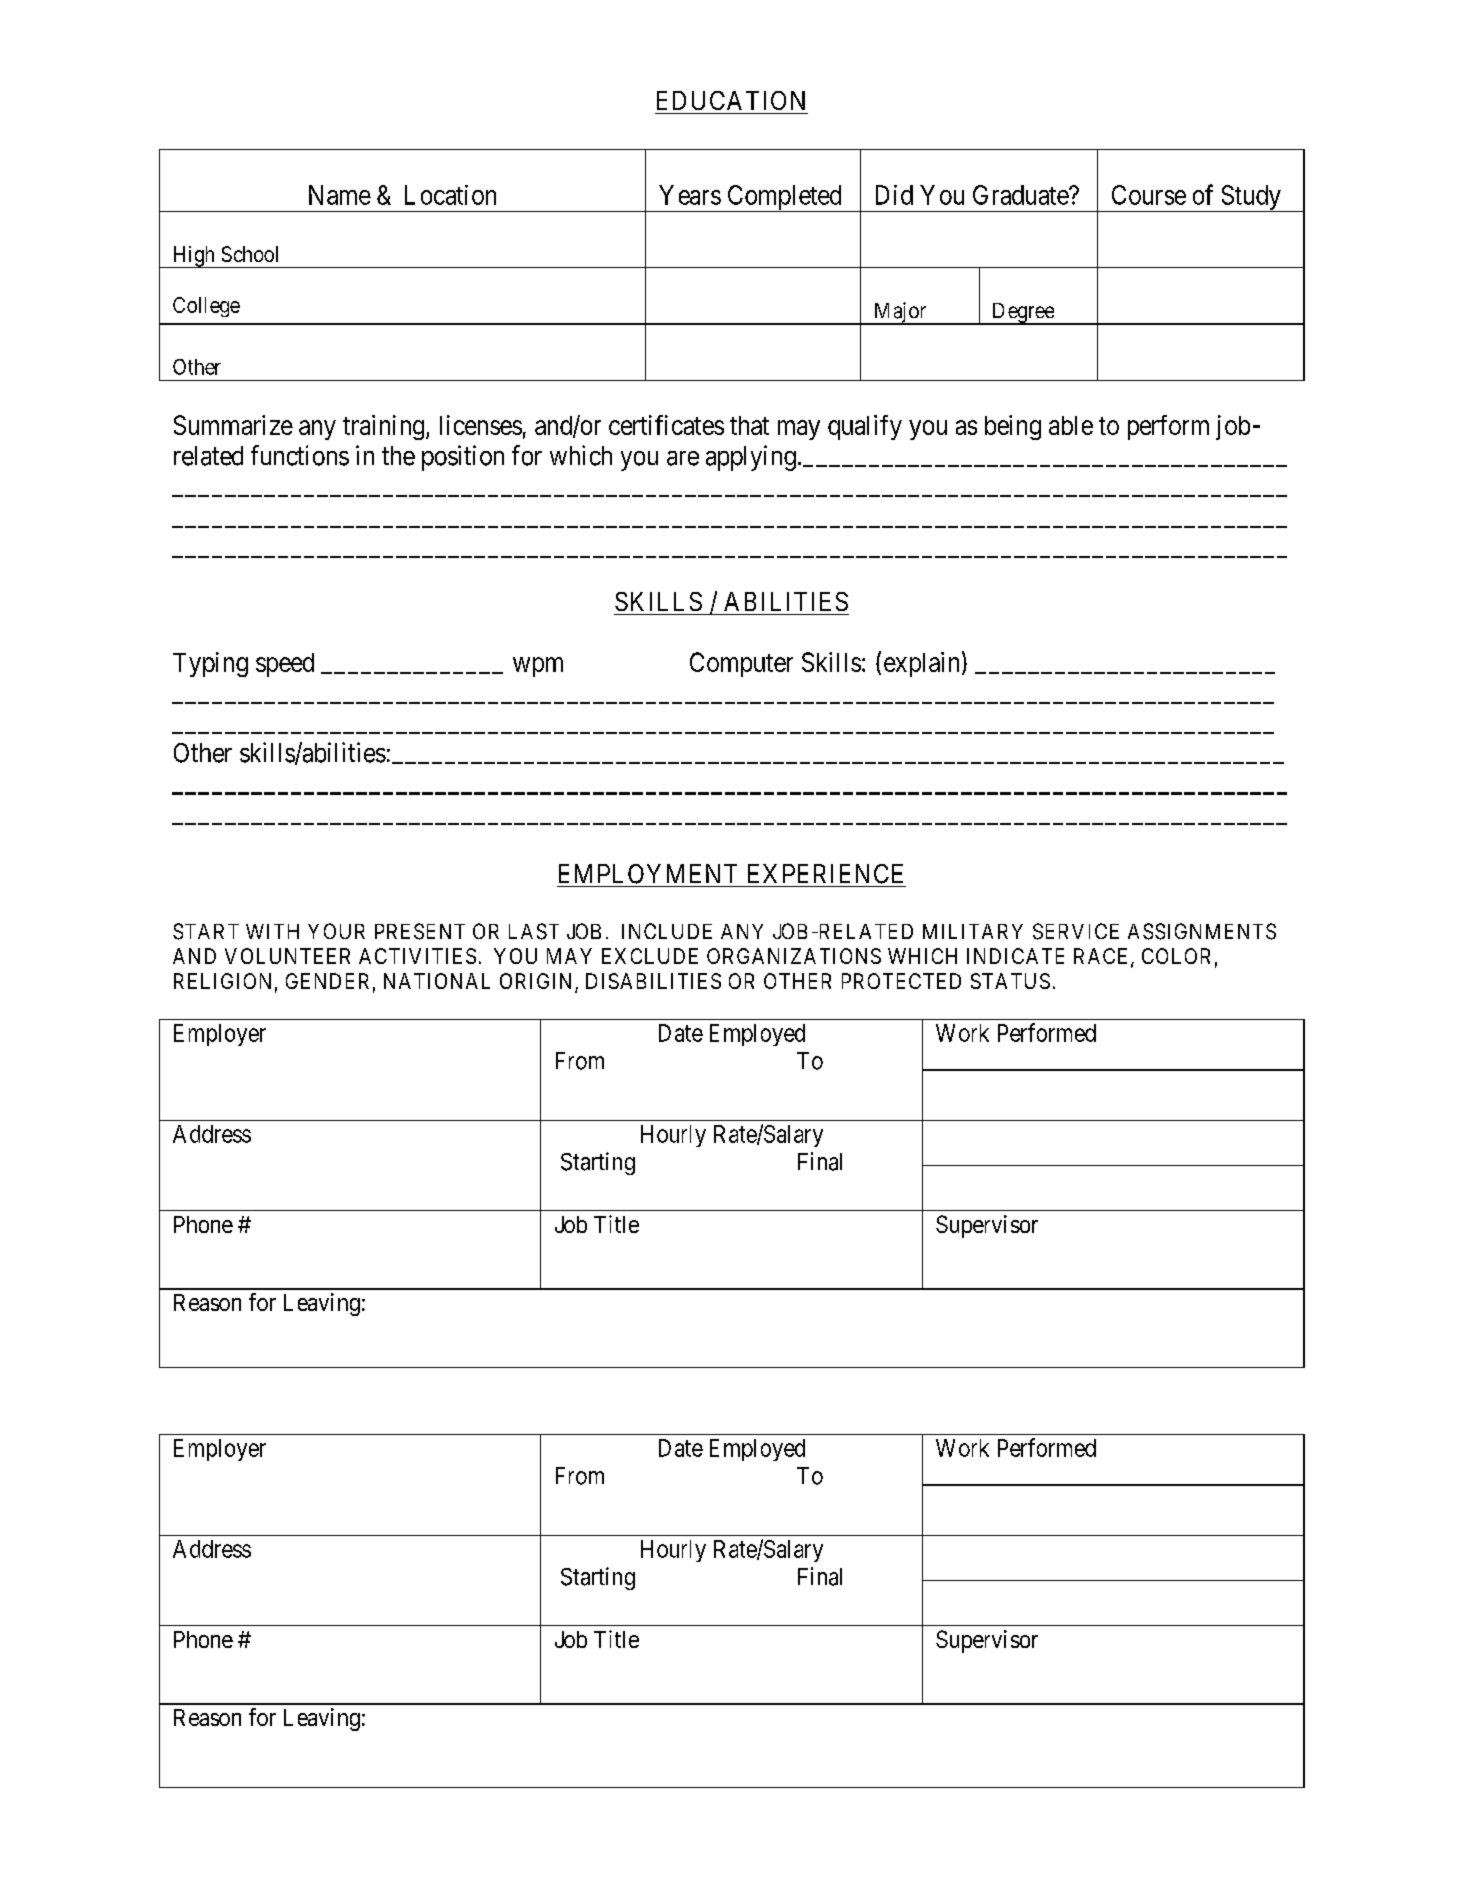  What do you see at coordinates (794, 956) in the screenshot?
I see `ORGANIZATIONS` at bounding box center [794, 956].
